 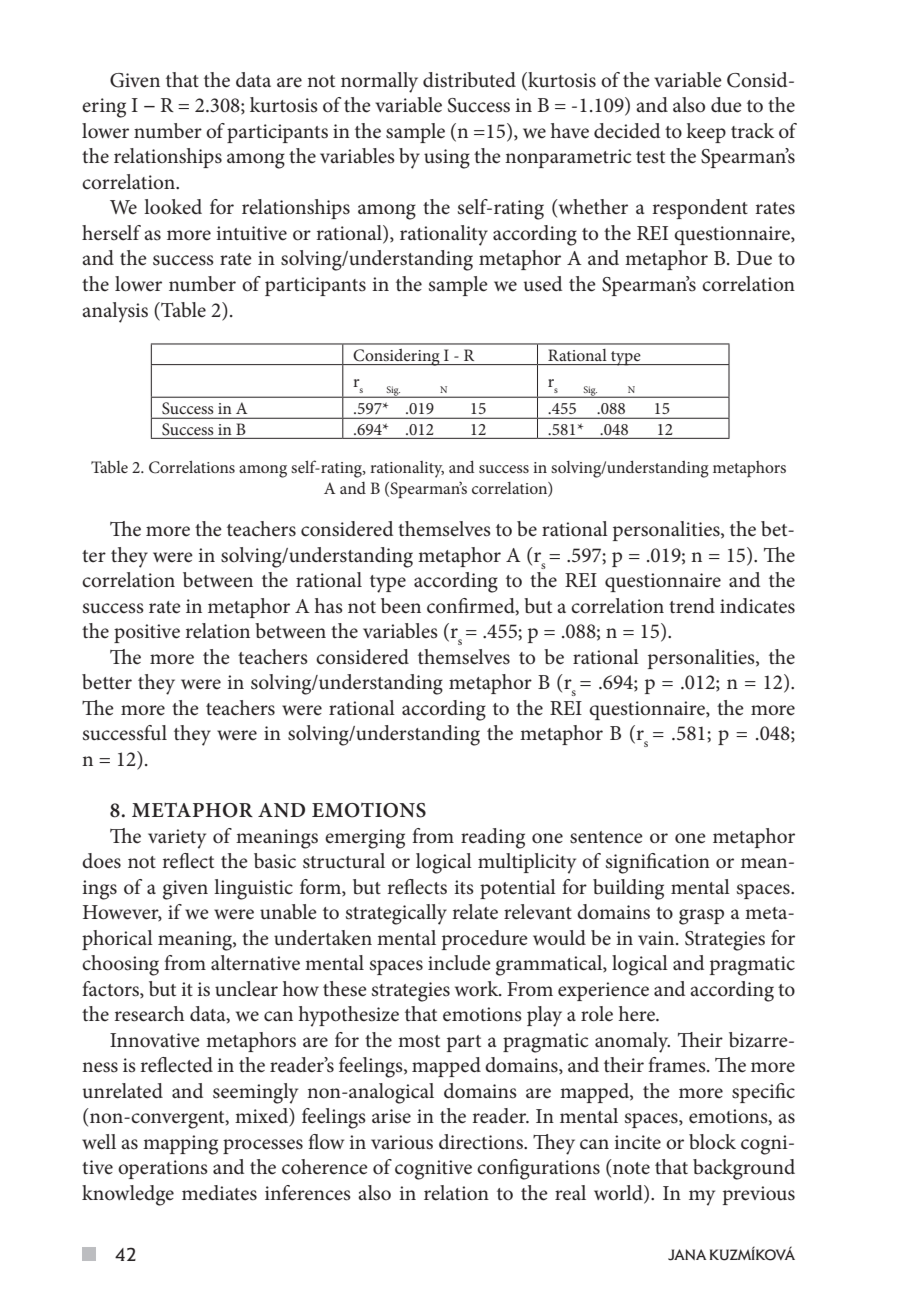 What do you see at coordinates (402, 1142) in the document?
I see `various` at bounding box center [402, 1142].
